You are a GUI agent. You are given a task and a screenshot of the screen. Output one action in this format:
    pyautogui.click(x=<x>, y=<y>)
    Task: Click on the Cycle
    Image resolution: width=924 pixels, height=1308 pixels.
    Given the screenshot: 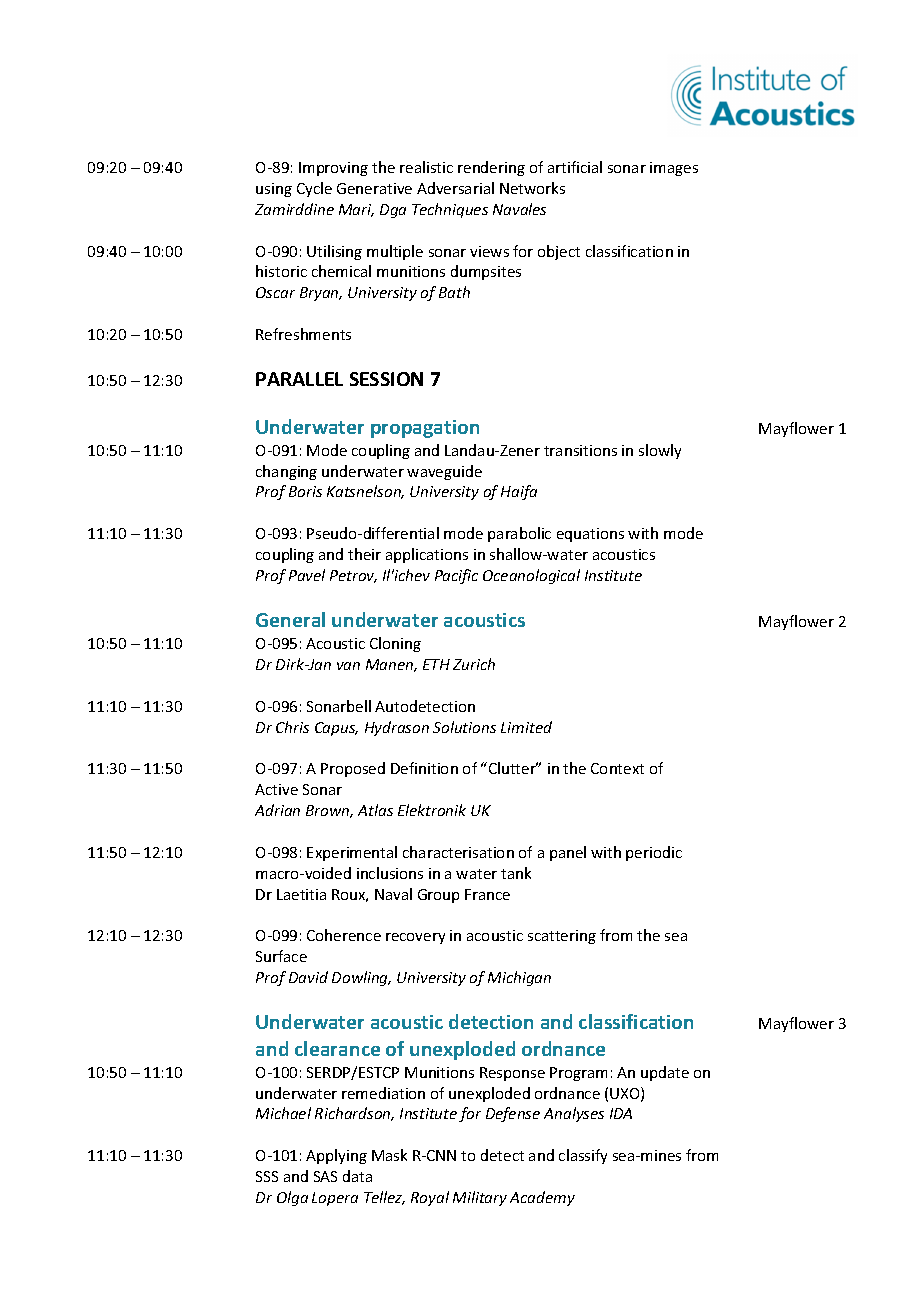 What is the action you would take?
    pyautogui.click(x=314, y=189)
